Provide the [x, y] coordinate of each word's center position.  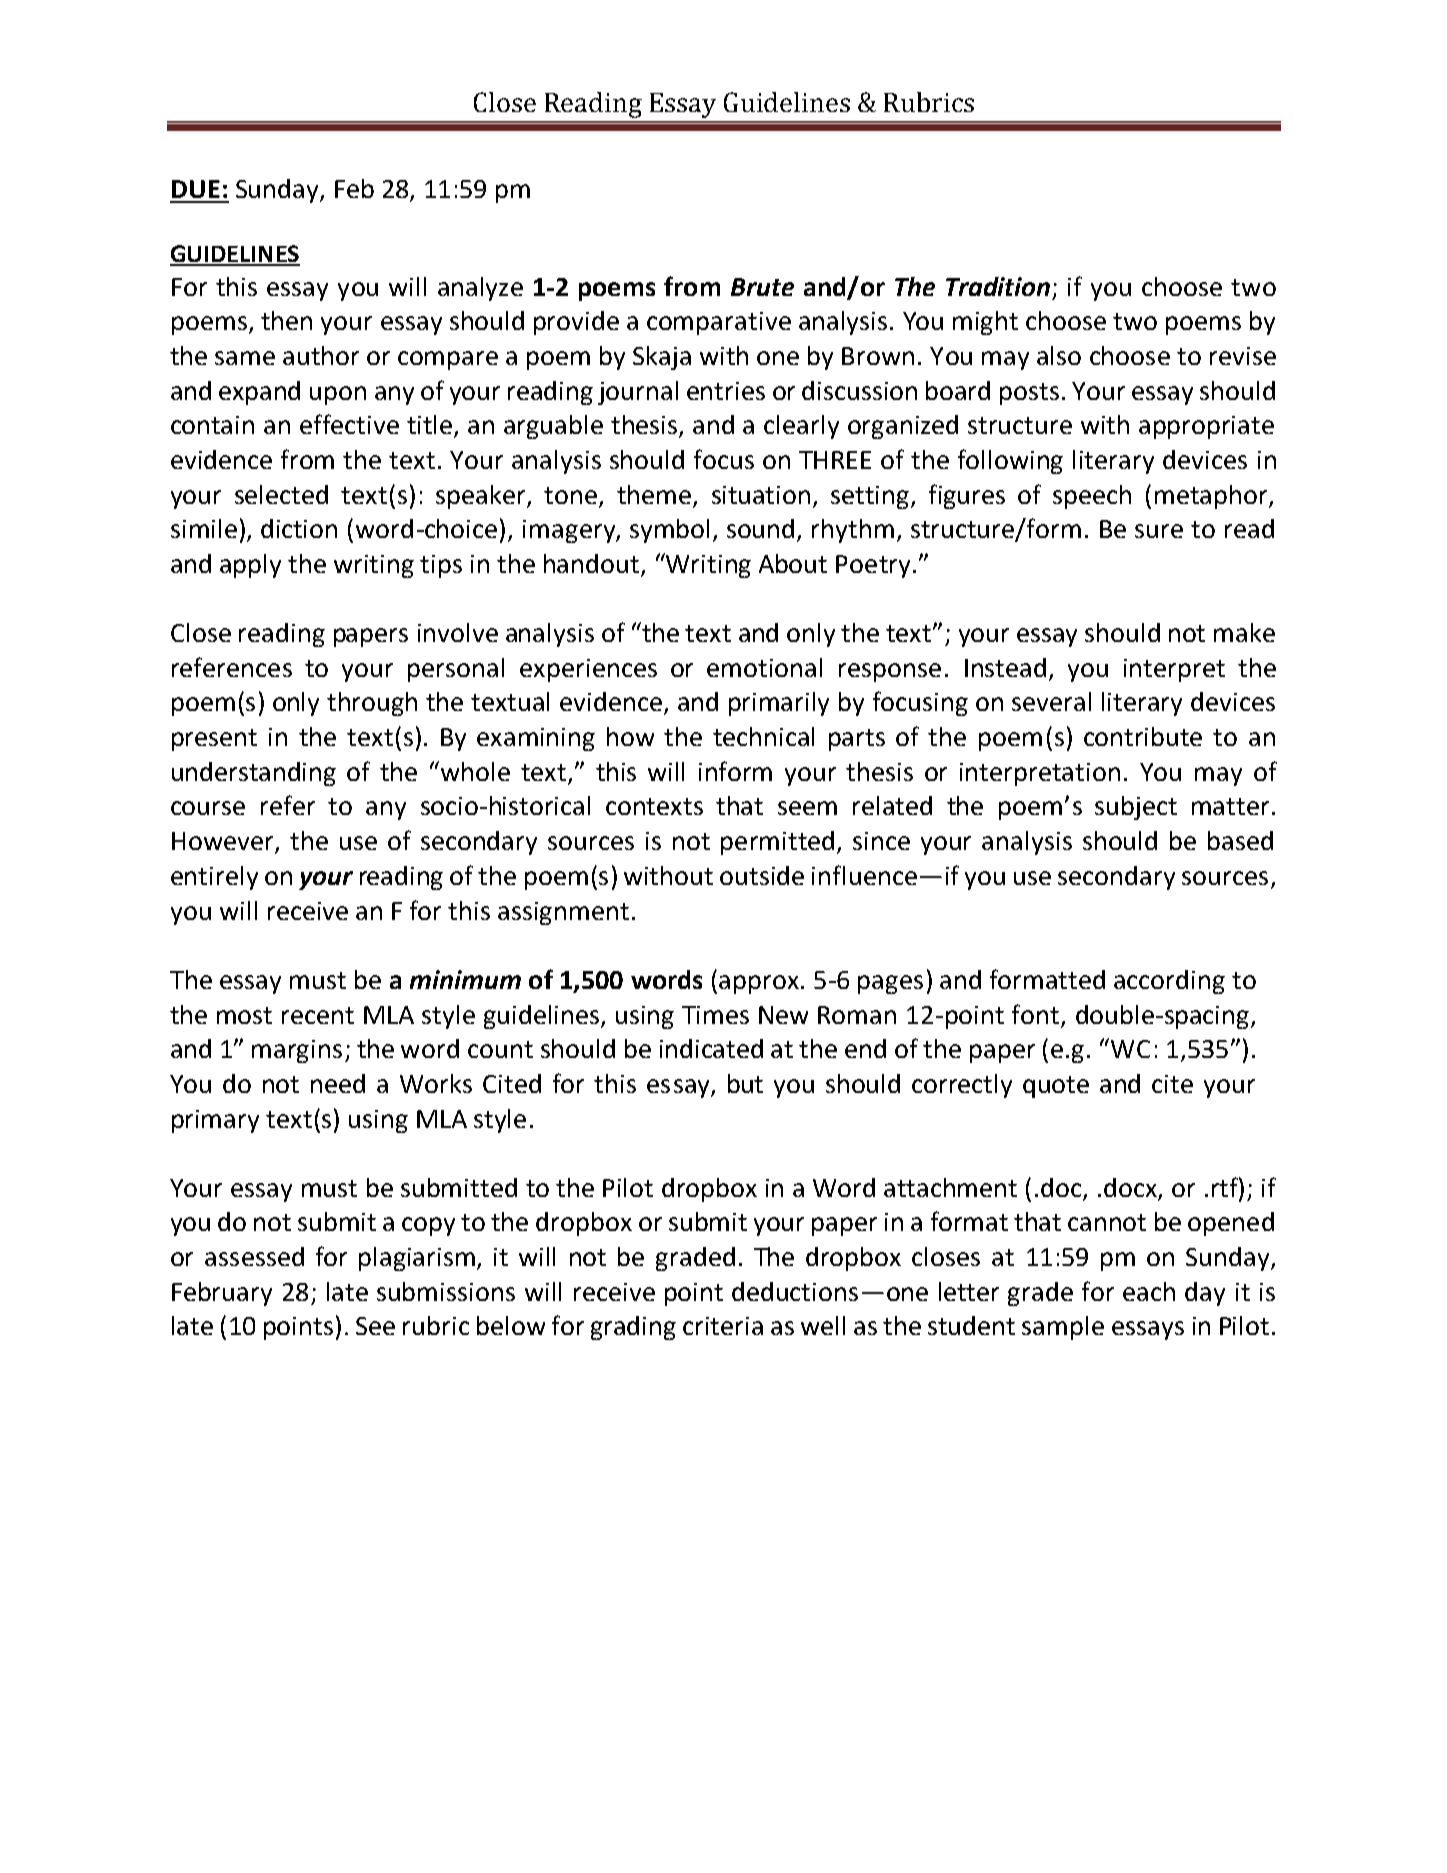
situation [761, 495]
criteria [723, 1326]
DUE [196, 189]
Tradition [998, 286]
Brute [762, 287]
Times [715, 1015]
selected [281, 494]
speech [1092, 497]
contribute [1143, 736]
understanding [254, 774]
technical [763, 736]
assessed [254, 1256]
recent [318, 1015]
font [1035, 1014]
